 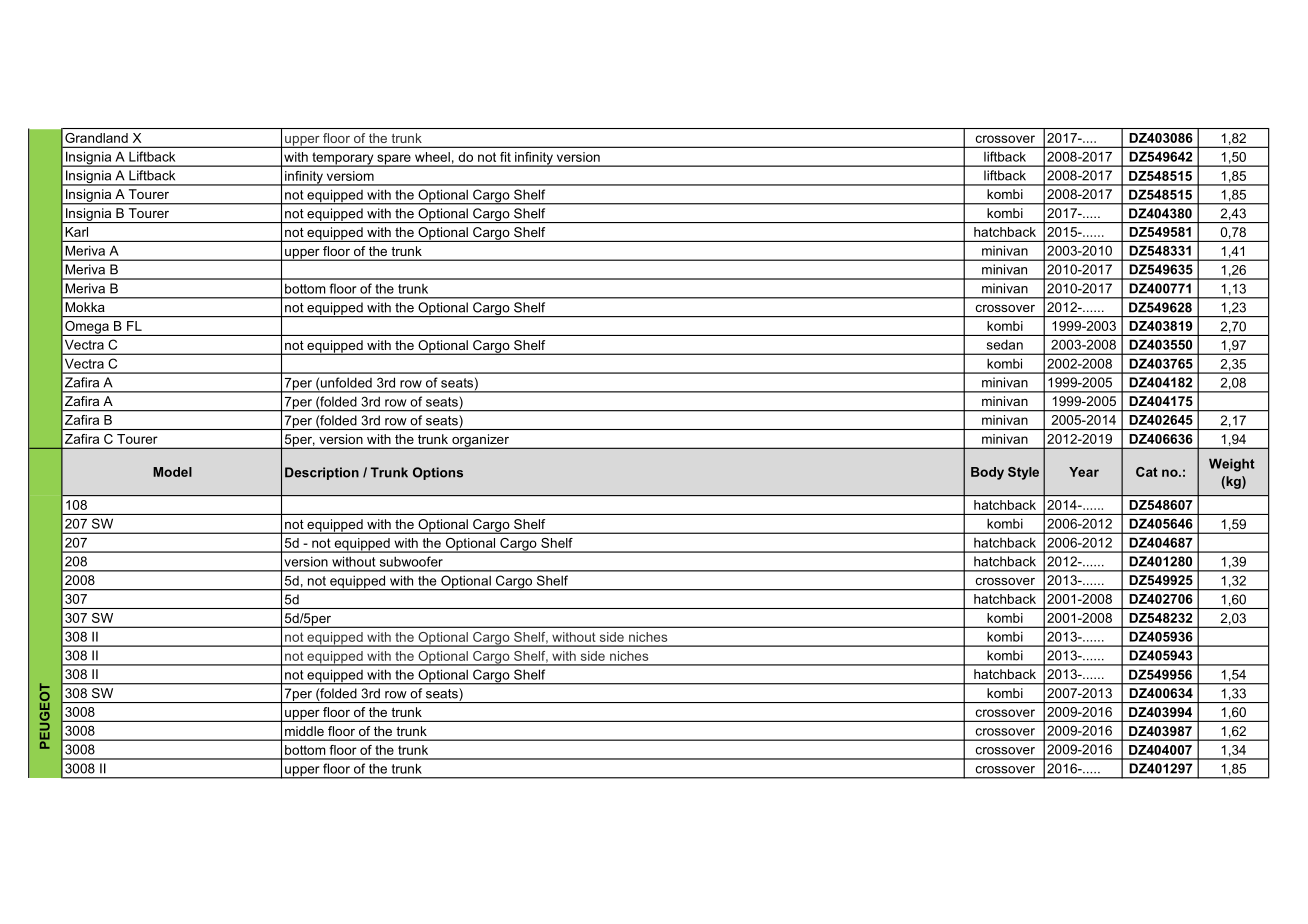 What do you see at coordinates (343, 159) in the screenshot?
I see `temporary` at bounding box center [343, 159].
